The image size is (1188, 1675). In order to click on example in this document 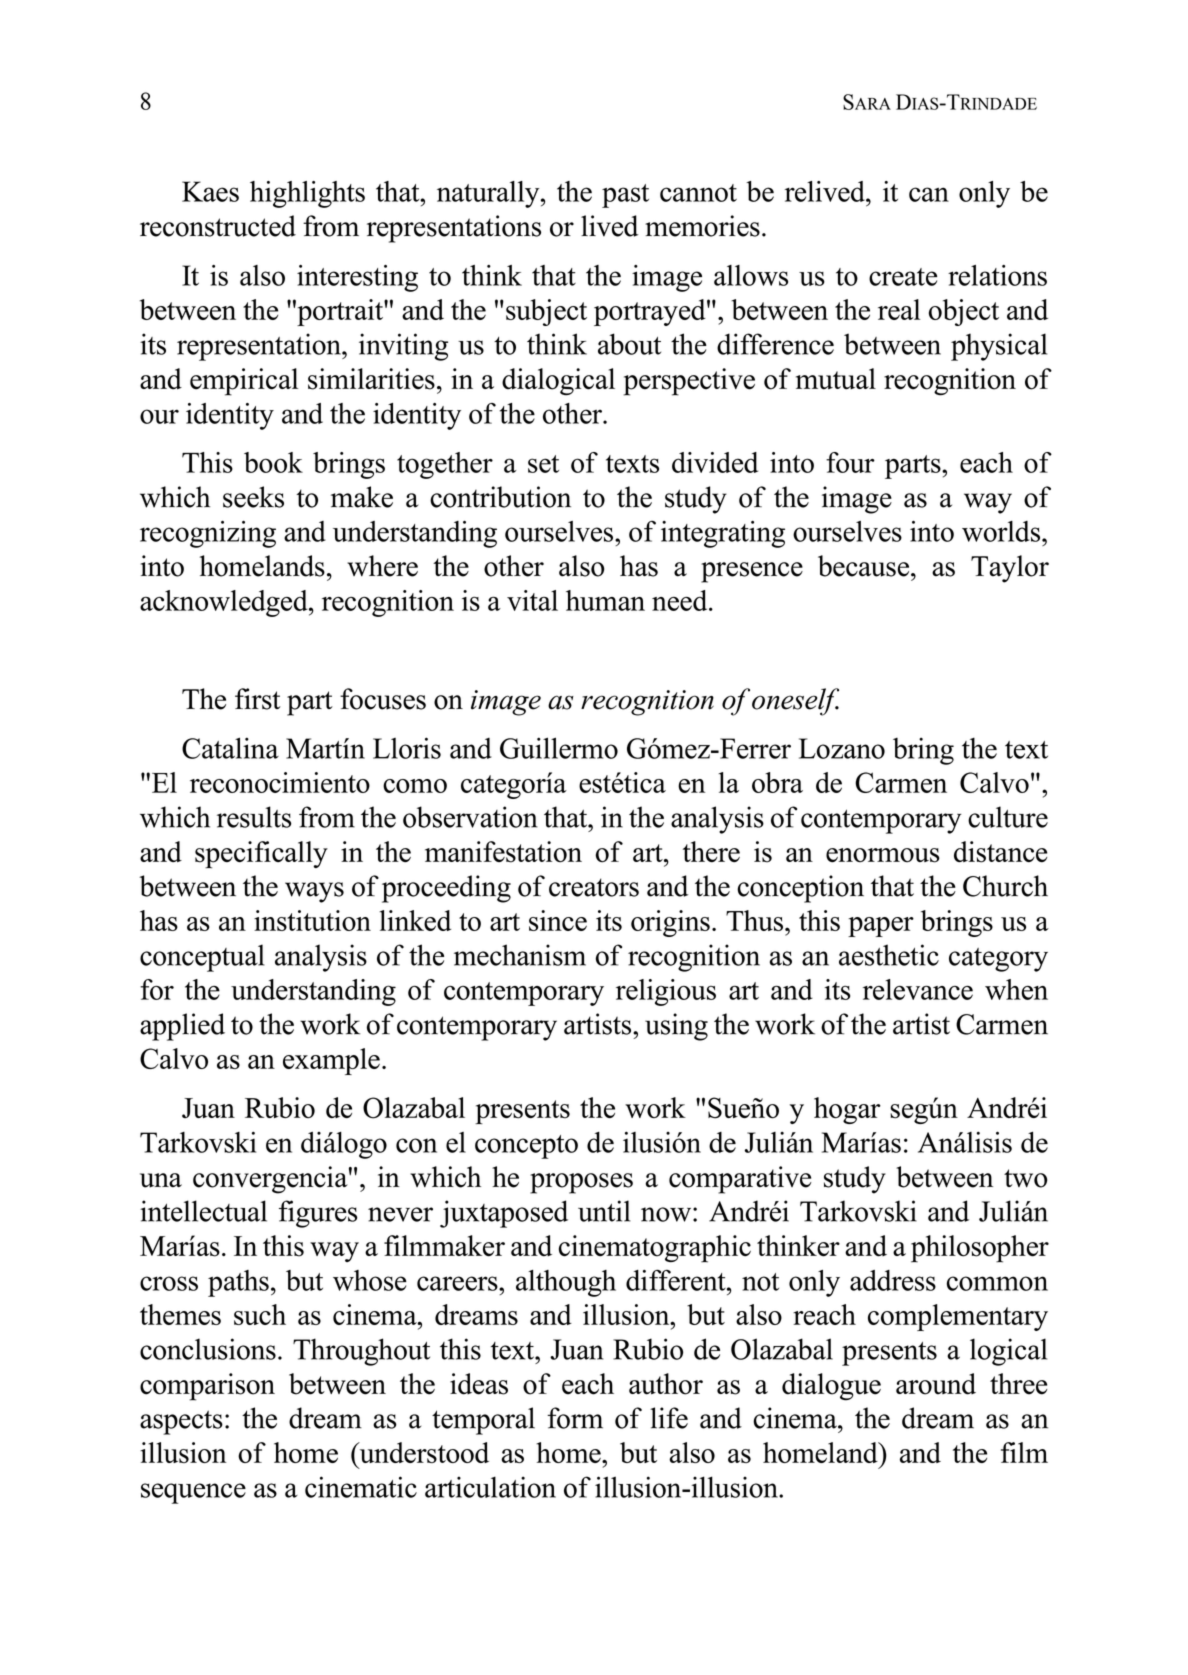, I will do `click(331, 1061)`.
